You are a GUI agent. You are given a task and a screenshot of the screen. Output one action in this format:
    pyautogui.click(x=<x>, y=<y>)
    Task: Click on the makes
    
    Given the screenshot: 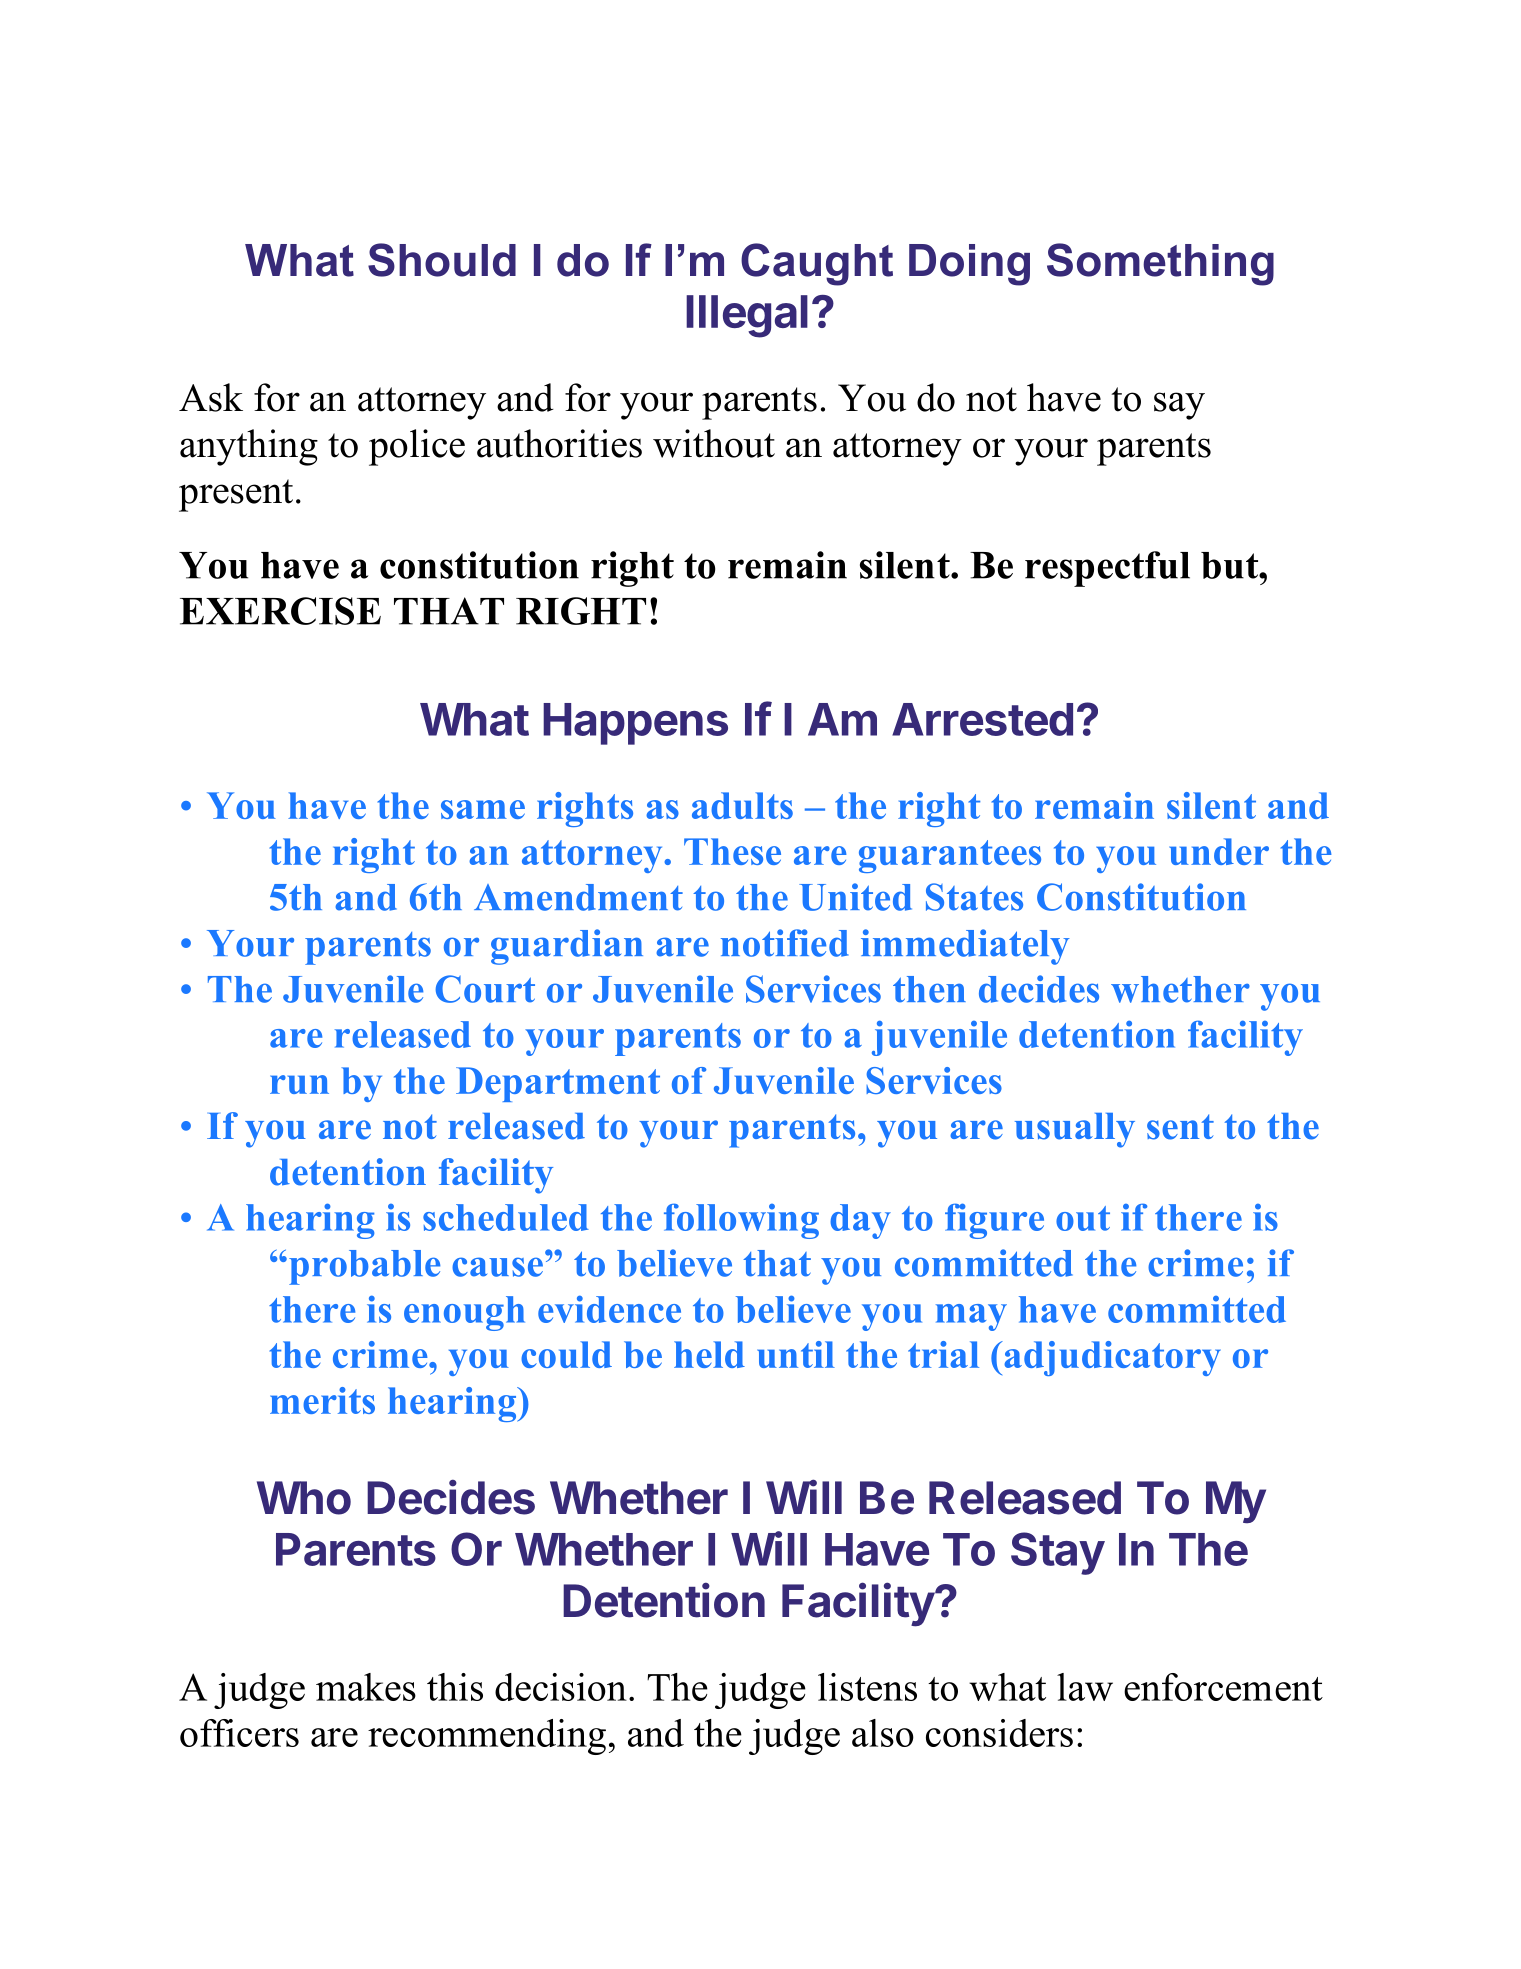 What is the action you would take?
    pyautogui.click(x=366, y=1687)
